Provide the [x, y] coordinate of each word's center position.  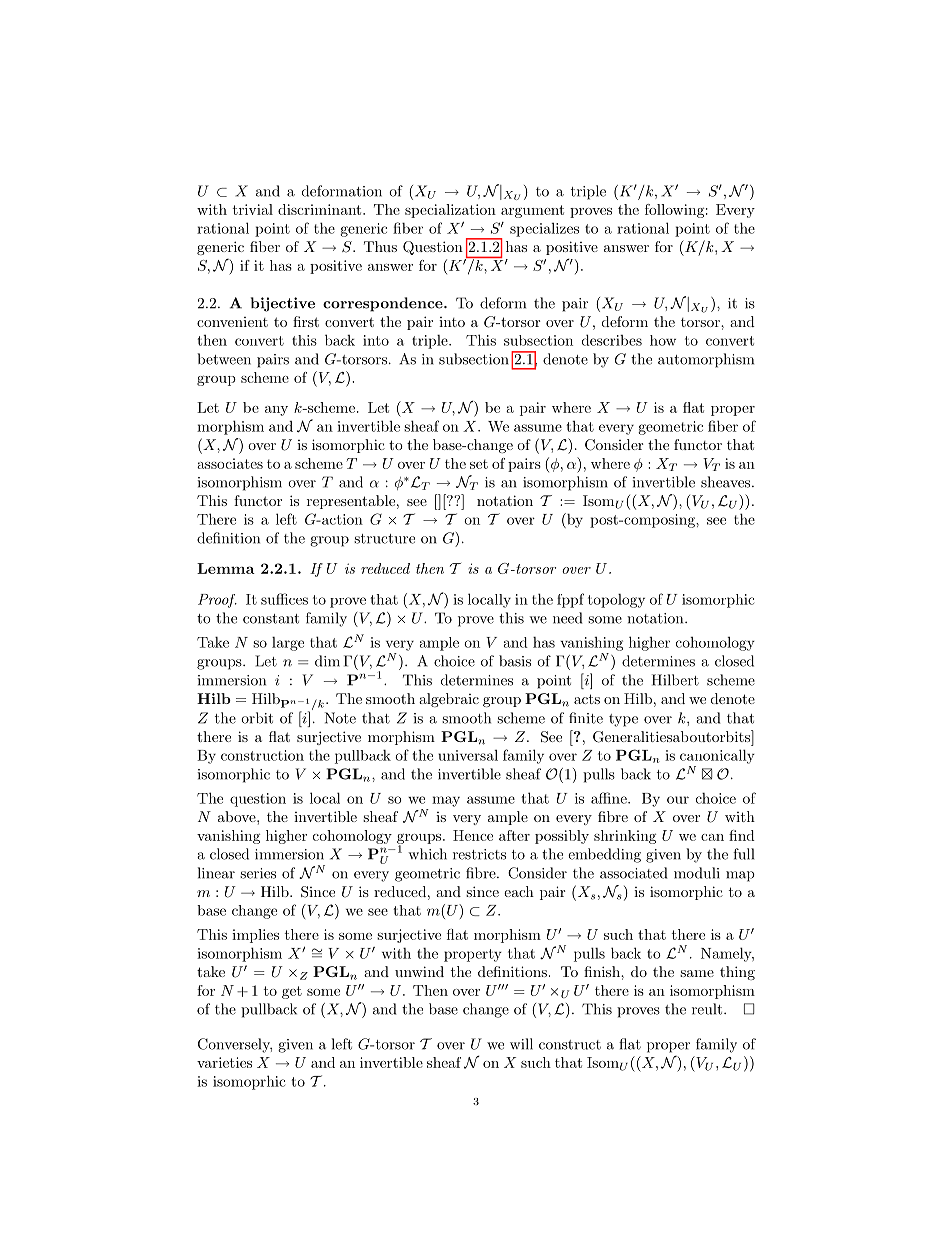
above [238, 816]
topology [616, 601]
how [663, 340]
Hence [473, 835]
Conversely [235, 1045]
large [288, 644]
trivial [253, 209]
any [276, 411]
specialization [450, 211]
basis [515, 661]
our [678, 800]
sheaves [727, 482]
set [479, 464]
